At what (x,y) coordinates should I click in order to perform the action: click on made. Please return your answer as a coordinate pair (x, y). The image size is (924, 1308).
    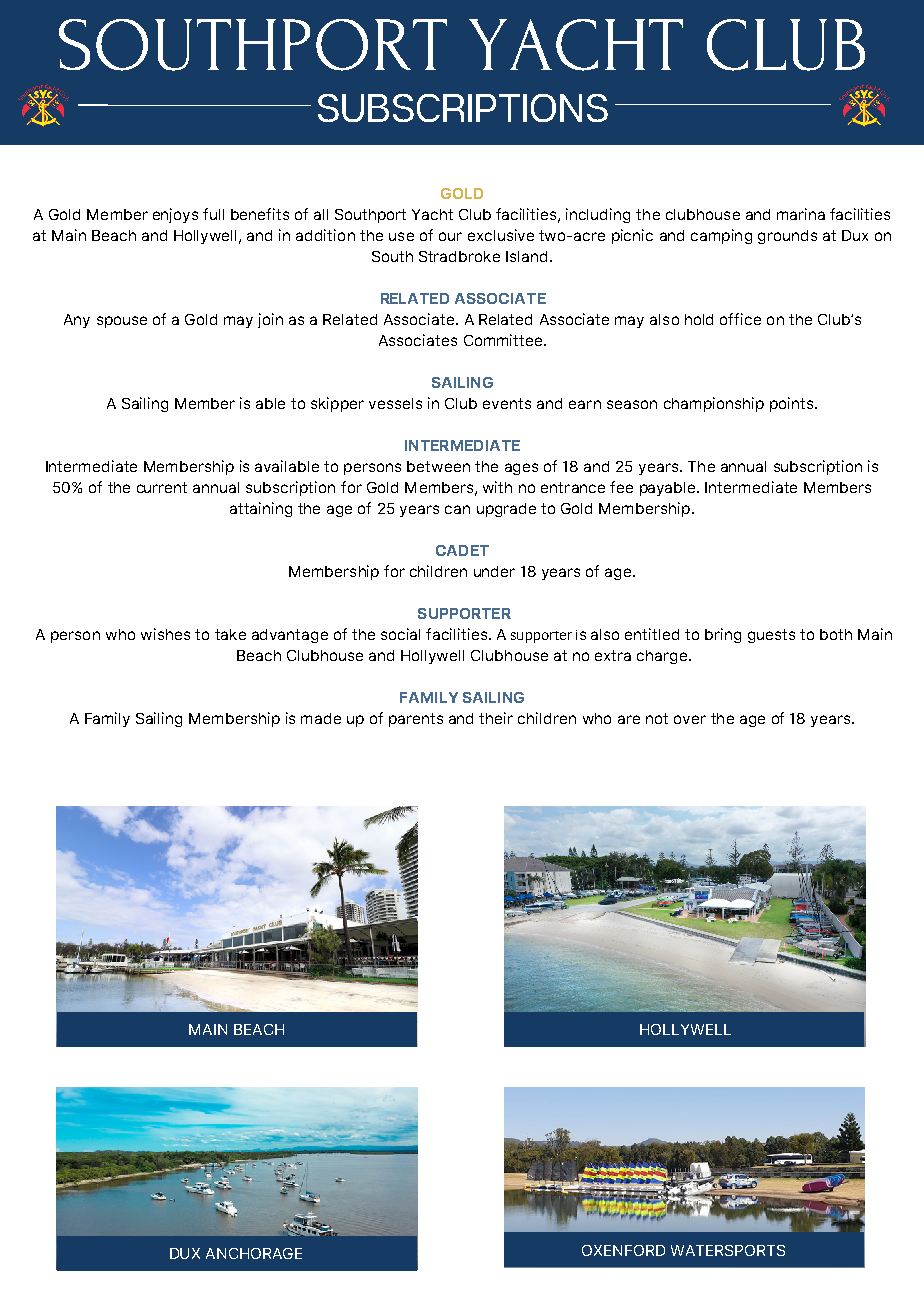
    Looking at the image, I should click on (321, 718).
